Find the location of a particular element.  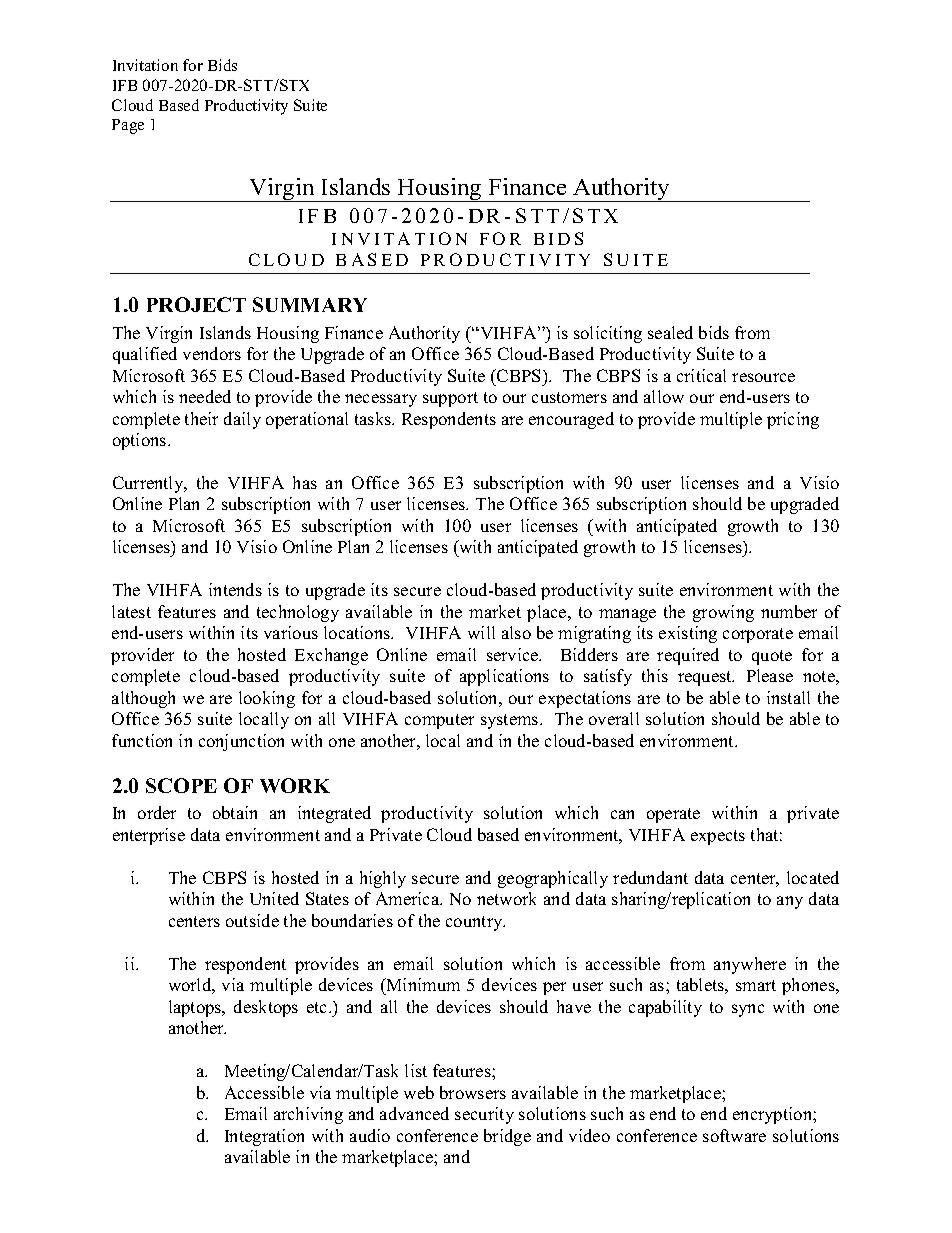

pricing is located at coordinates (793, 420).
